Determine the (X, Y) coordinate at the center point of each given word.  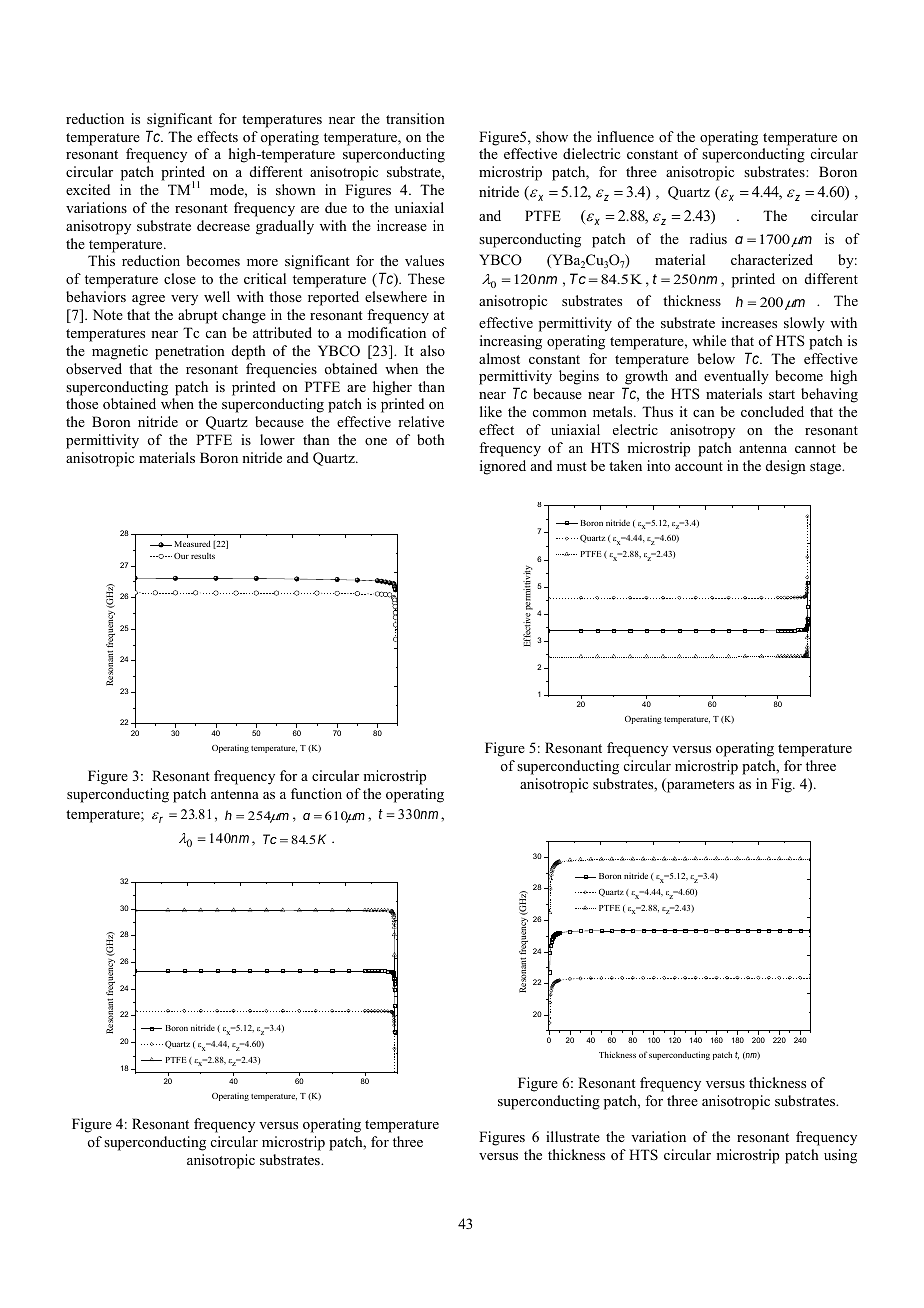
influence (625, 136)
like (491, 411)
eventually (736, 377)
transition (415, 118)
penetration (190, 352)
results (203, 556)
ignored (503, 467)
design (786, 467)
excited (88, 189)
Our (181, 556)
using (840, 1156)
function (316, 793)
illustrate (573, 1136)
